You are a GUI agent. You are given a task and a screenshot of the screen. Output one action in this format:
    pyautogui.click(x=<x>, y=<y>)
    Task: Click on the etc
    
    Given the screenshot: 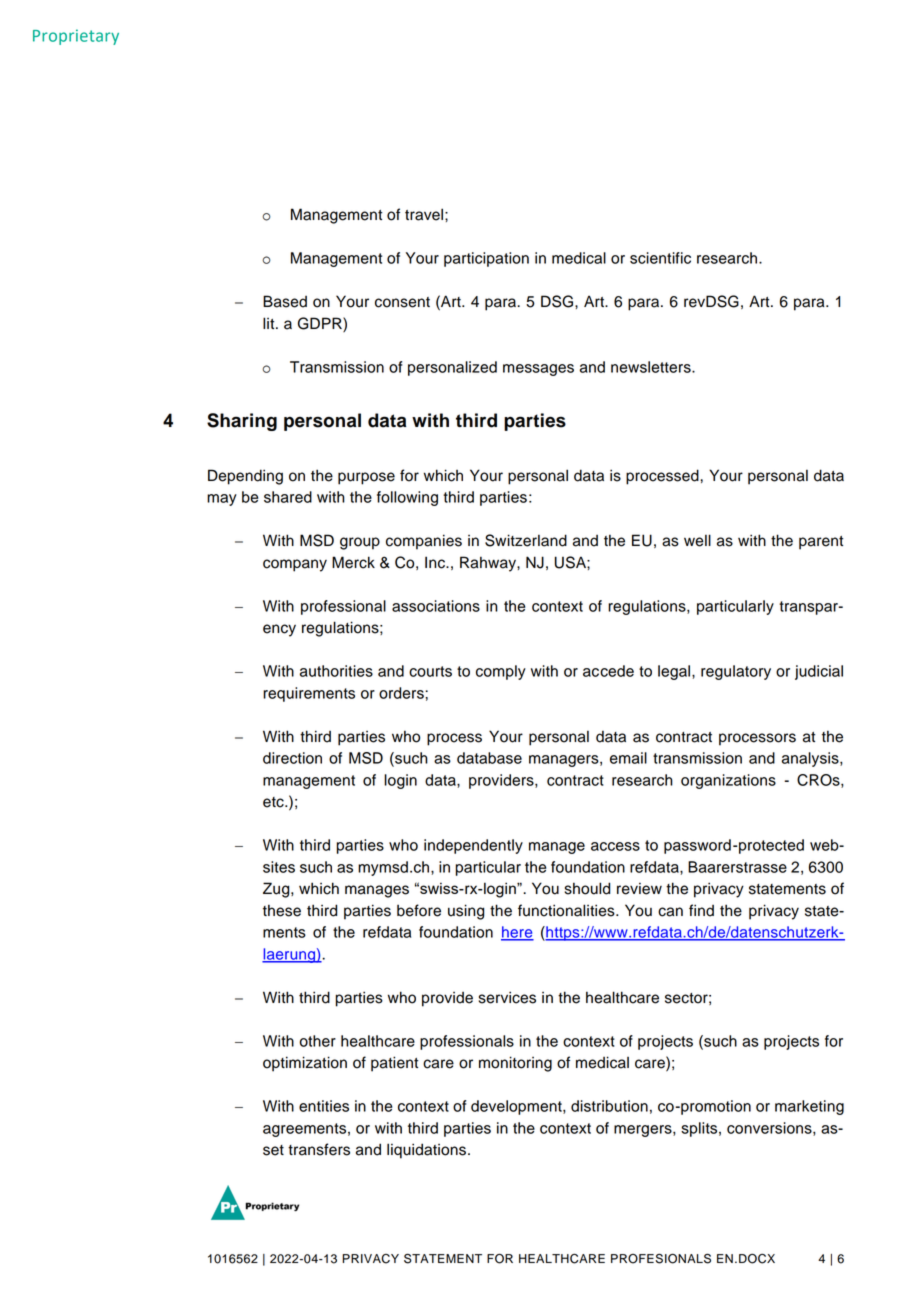 What is the action you would take?
    pyautogui.click(x=274, y=802)
